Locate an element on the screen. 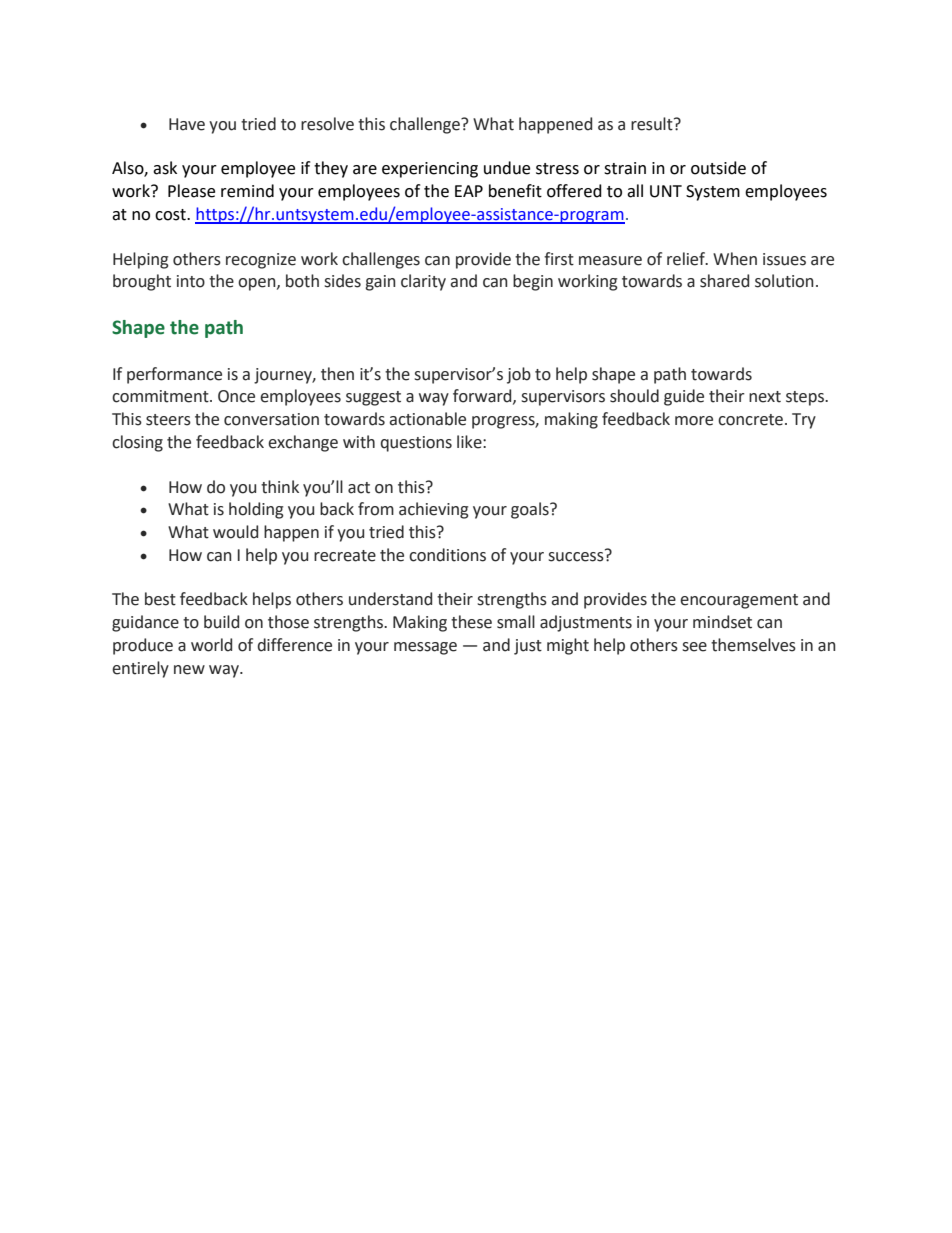  world is located at coordinates (211, 645).
